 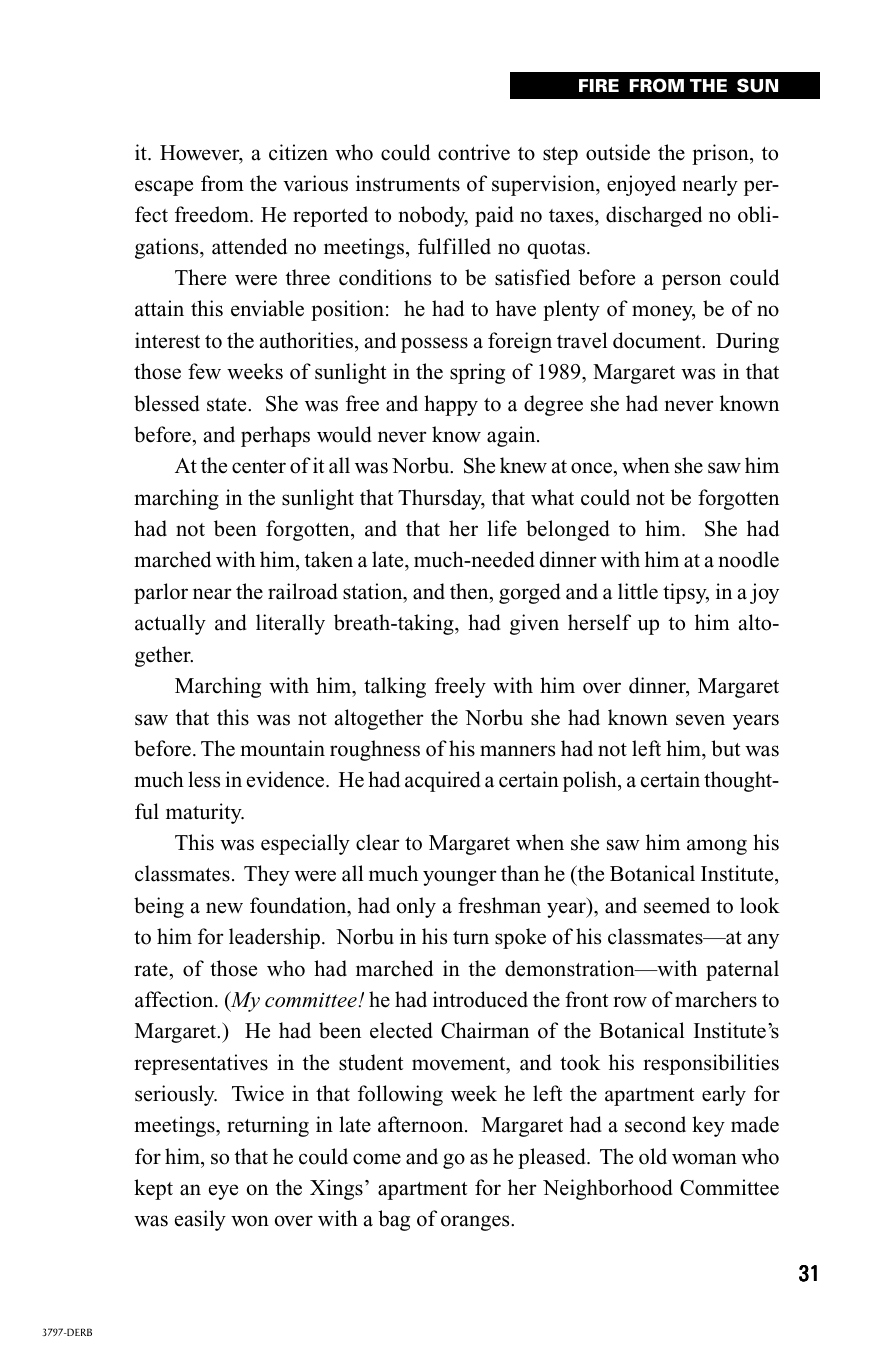 What do you see at coordinates (523, 465) in the image?
I see `knew` at bounding box center [523, 465].
